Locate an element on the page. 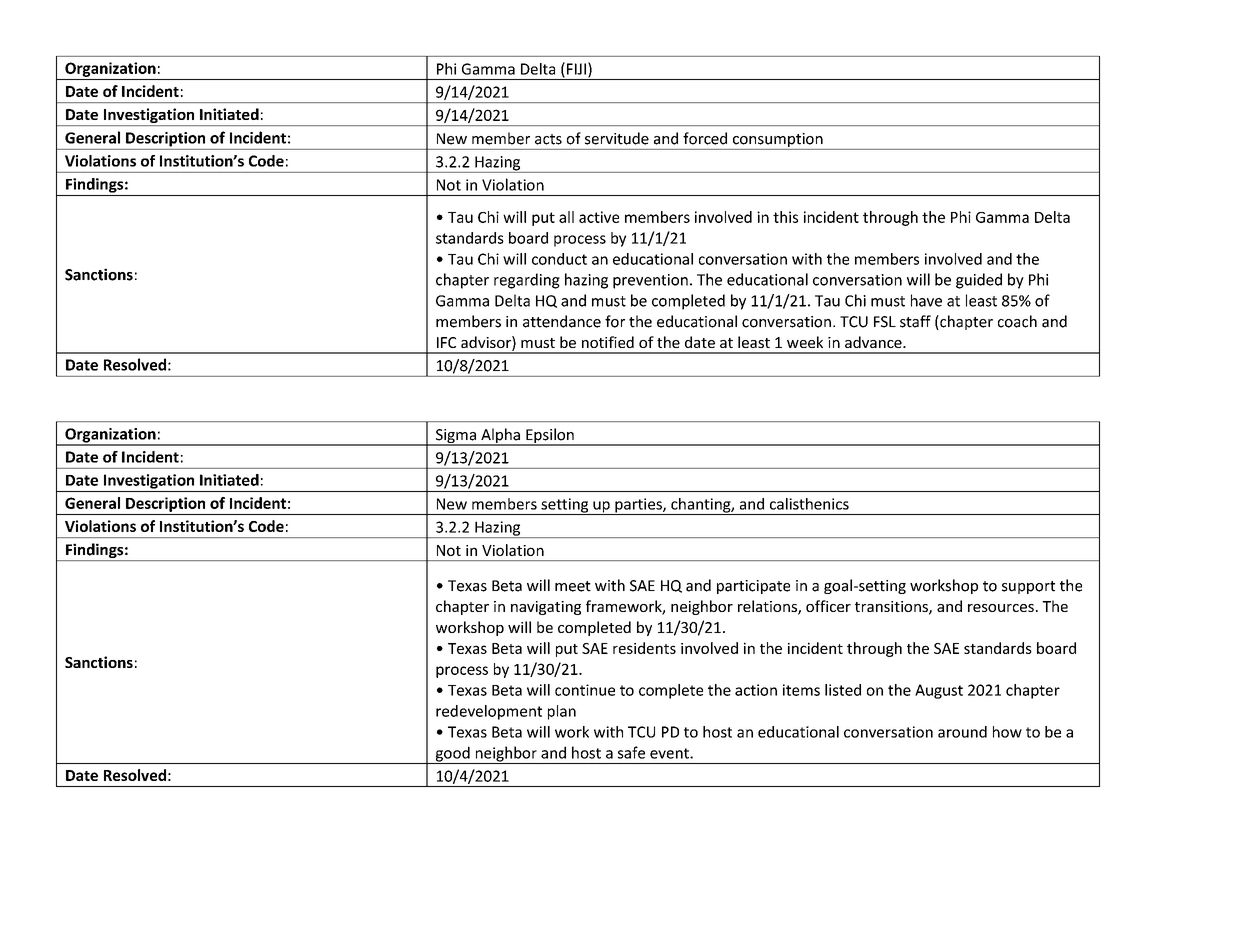 The height and width of the image is (952, 1233). redevelopment is located at coordinates (489, 712).
